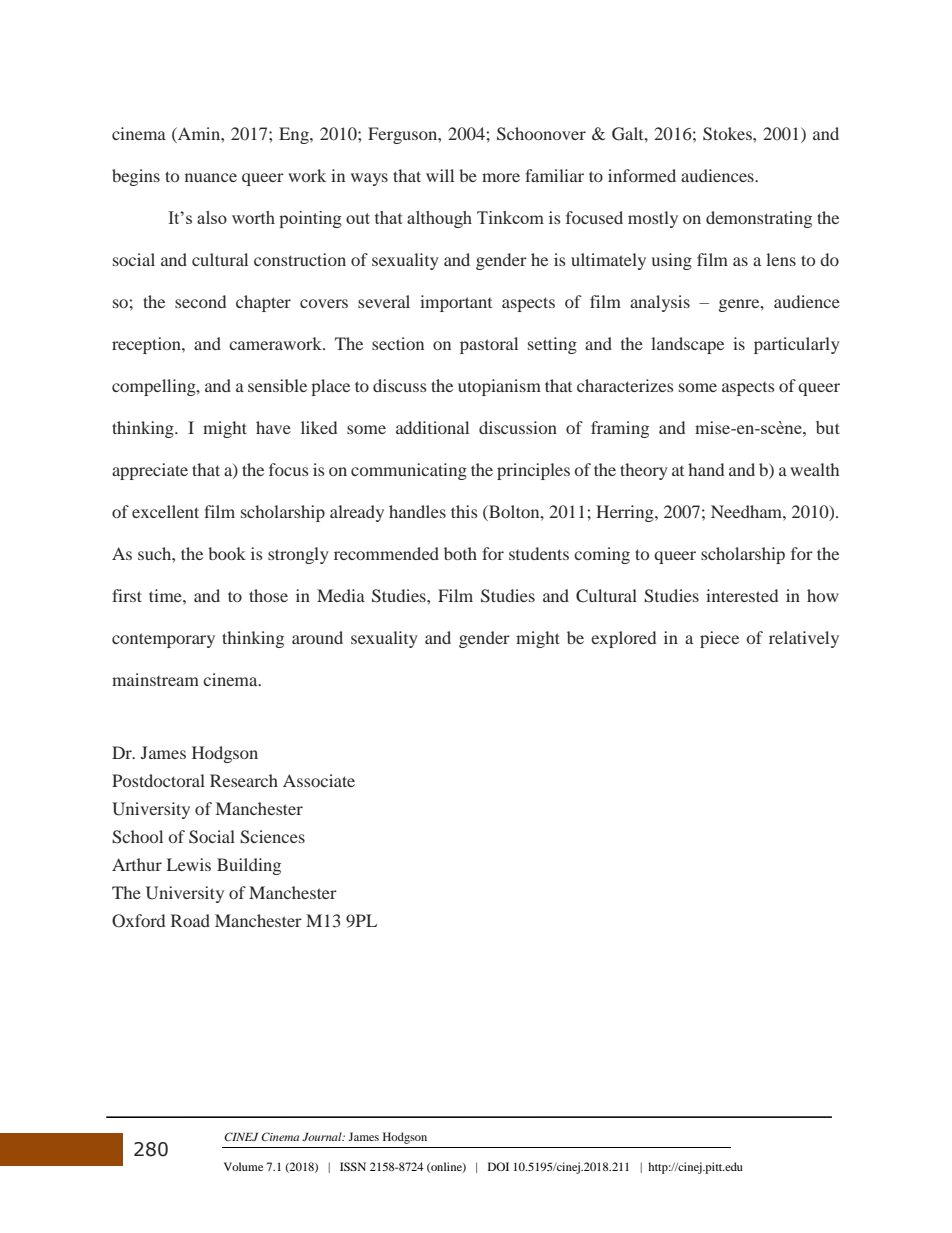 The width and height of the screenshot is (952, 1233). What do you see at coordinates (319, 780) in the screenshot?
I see `Associate` at bounding box center [319, 780].
